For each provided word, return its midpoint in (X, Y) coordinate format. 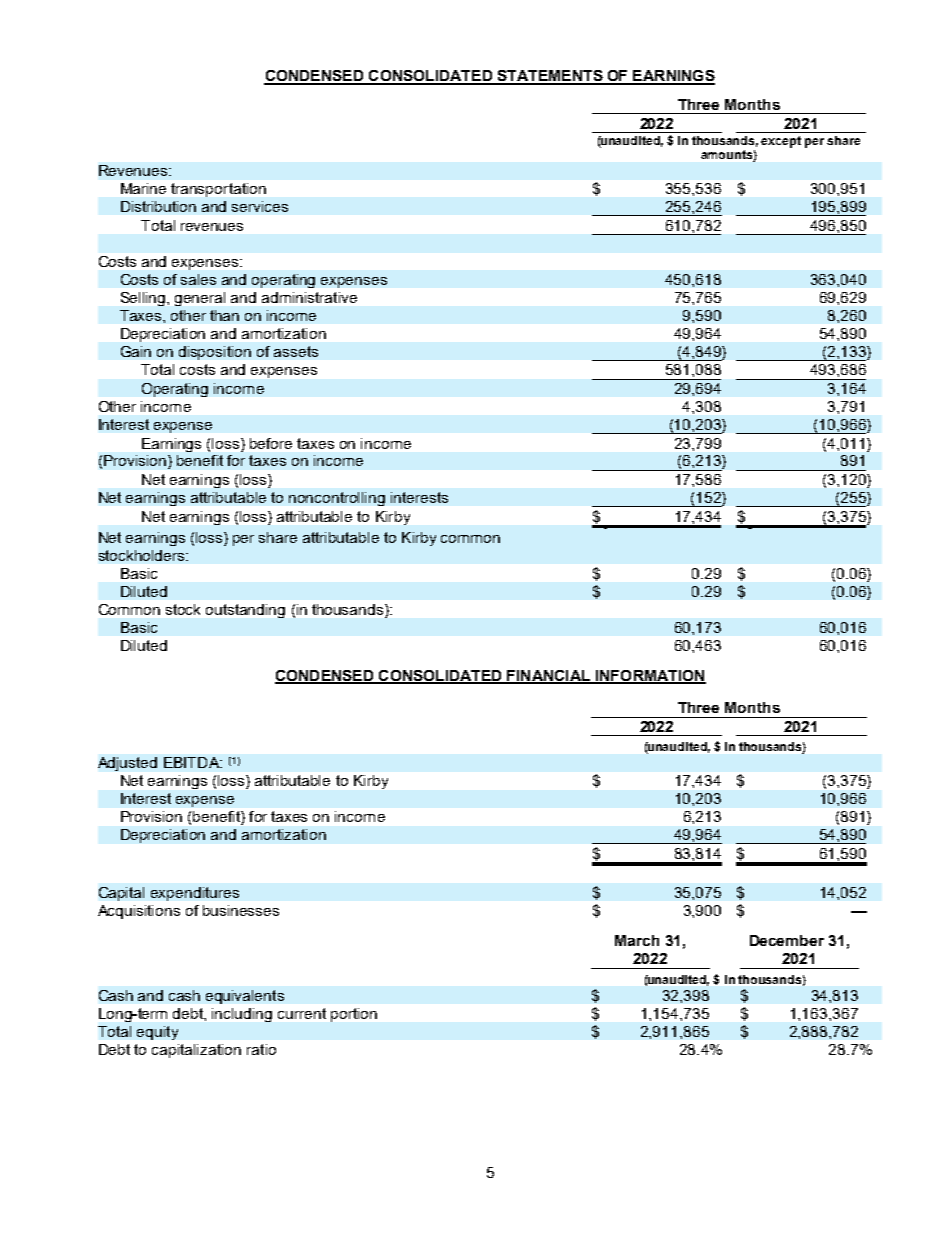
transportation (218, 190)
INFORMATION (650, 677)
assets (296, 351)
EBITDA (192, 762)
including (242, 1015)
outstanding (245, 611)
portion (354, 1015)
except (781, 142)
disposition (215, 353)
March (637, 940)
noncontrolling (337, 499)
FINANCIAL (549, 677)
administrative (309, 297)
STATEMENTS (550, 77)
